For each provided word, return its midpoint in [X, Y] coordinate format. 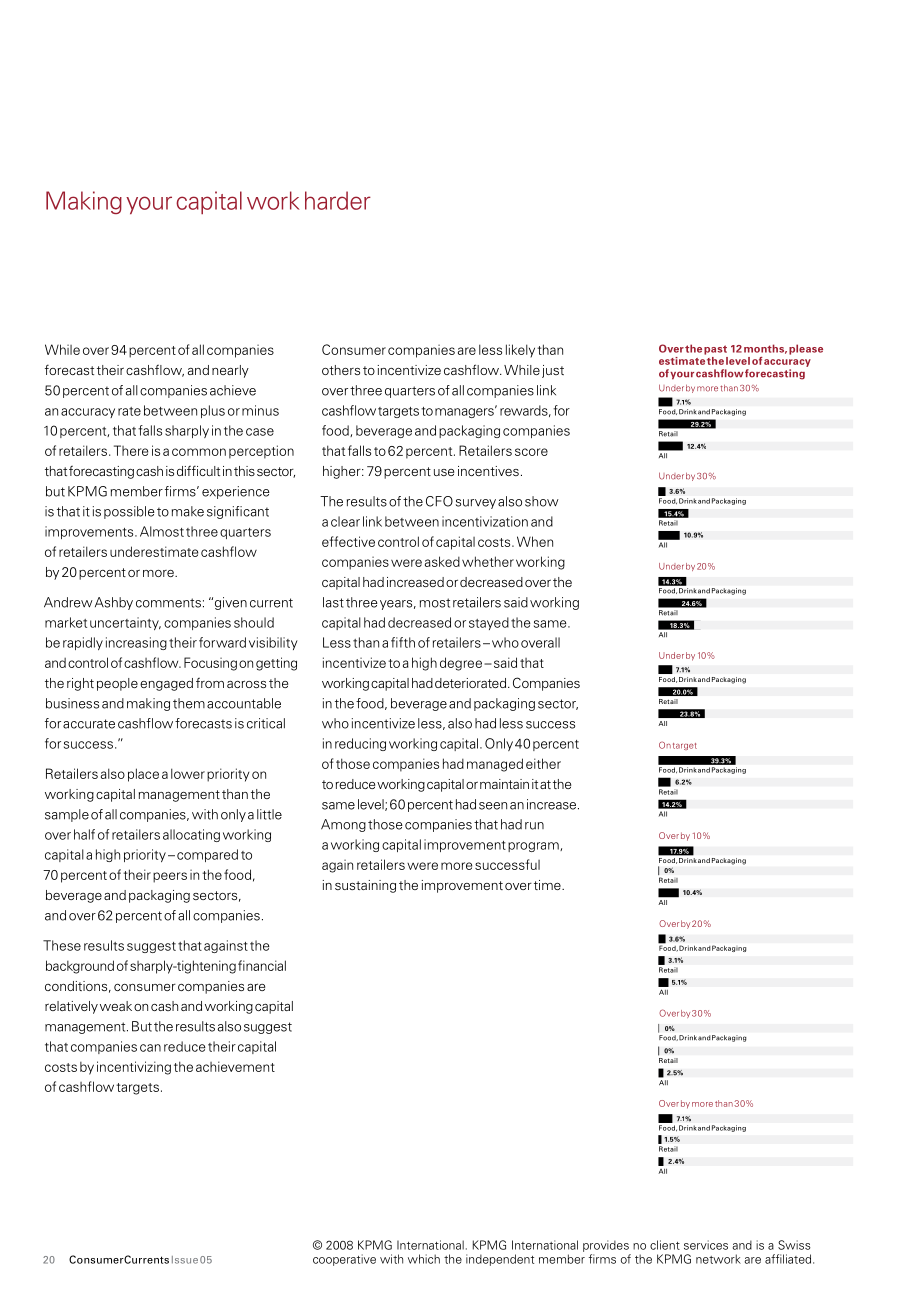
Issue [185, 1260]
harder [338, 200]
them [189, 703]
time [548, 885]
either [543, 763]
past [715, 350]
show [542, 501]
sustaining [365, 886]
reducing [360, 744]
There [131, 450]
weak [116, 1006]
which [424, 1259]
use [444, 472]
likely [520, 351]
